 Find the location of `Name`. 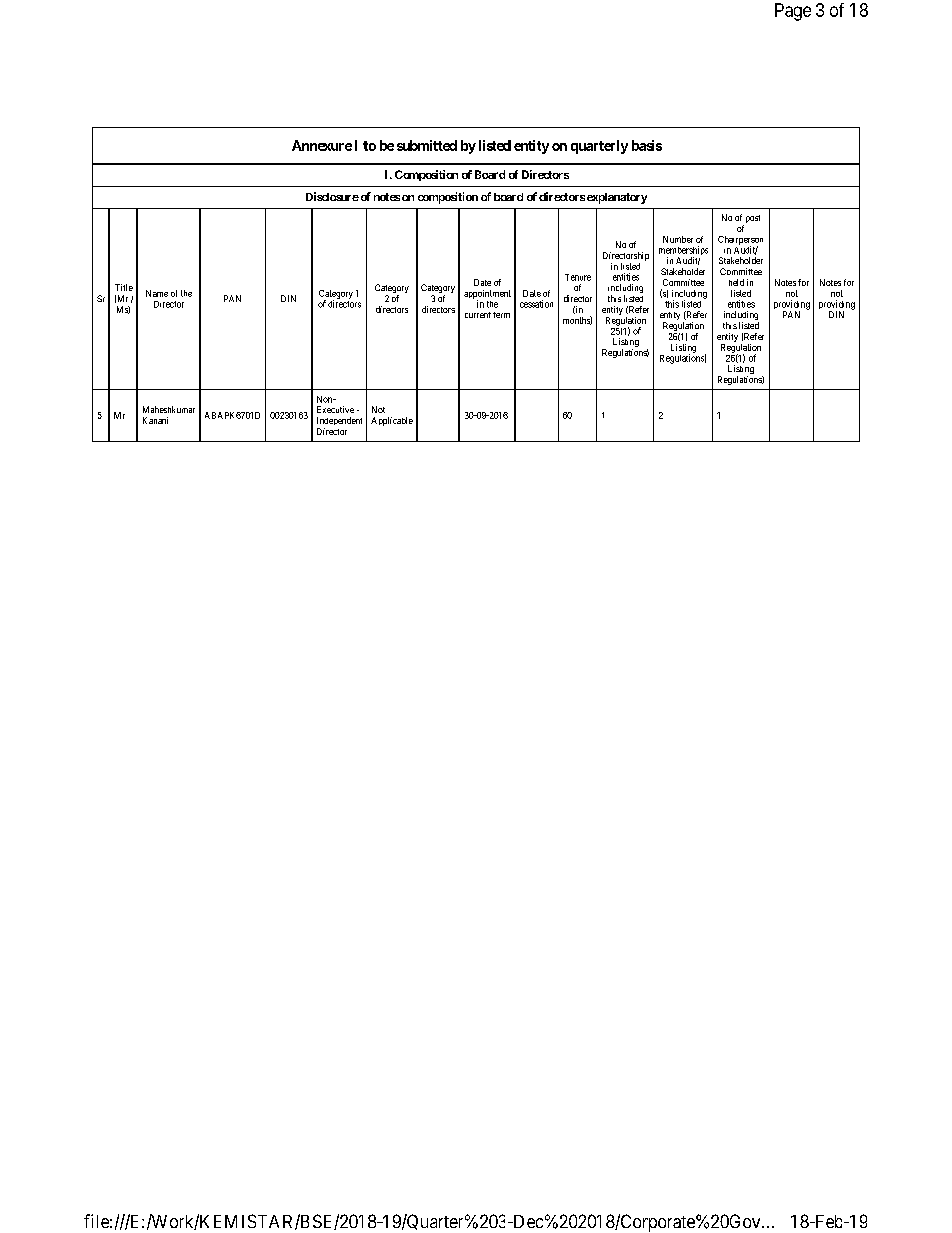

Name is located at coordinates (157, 293).
